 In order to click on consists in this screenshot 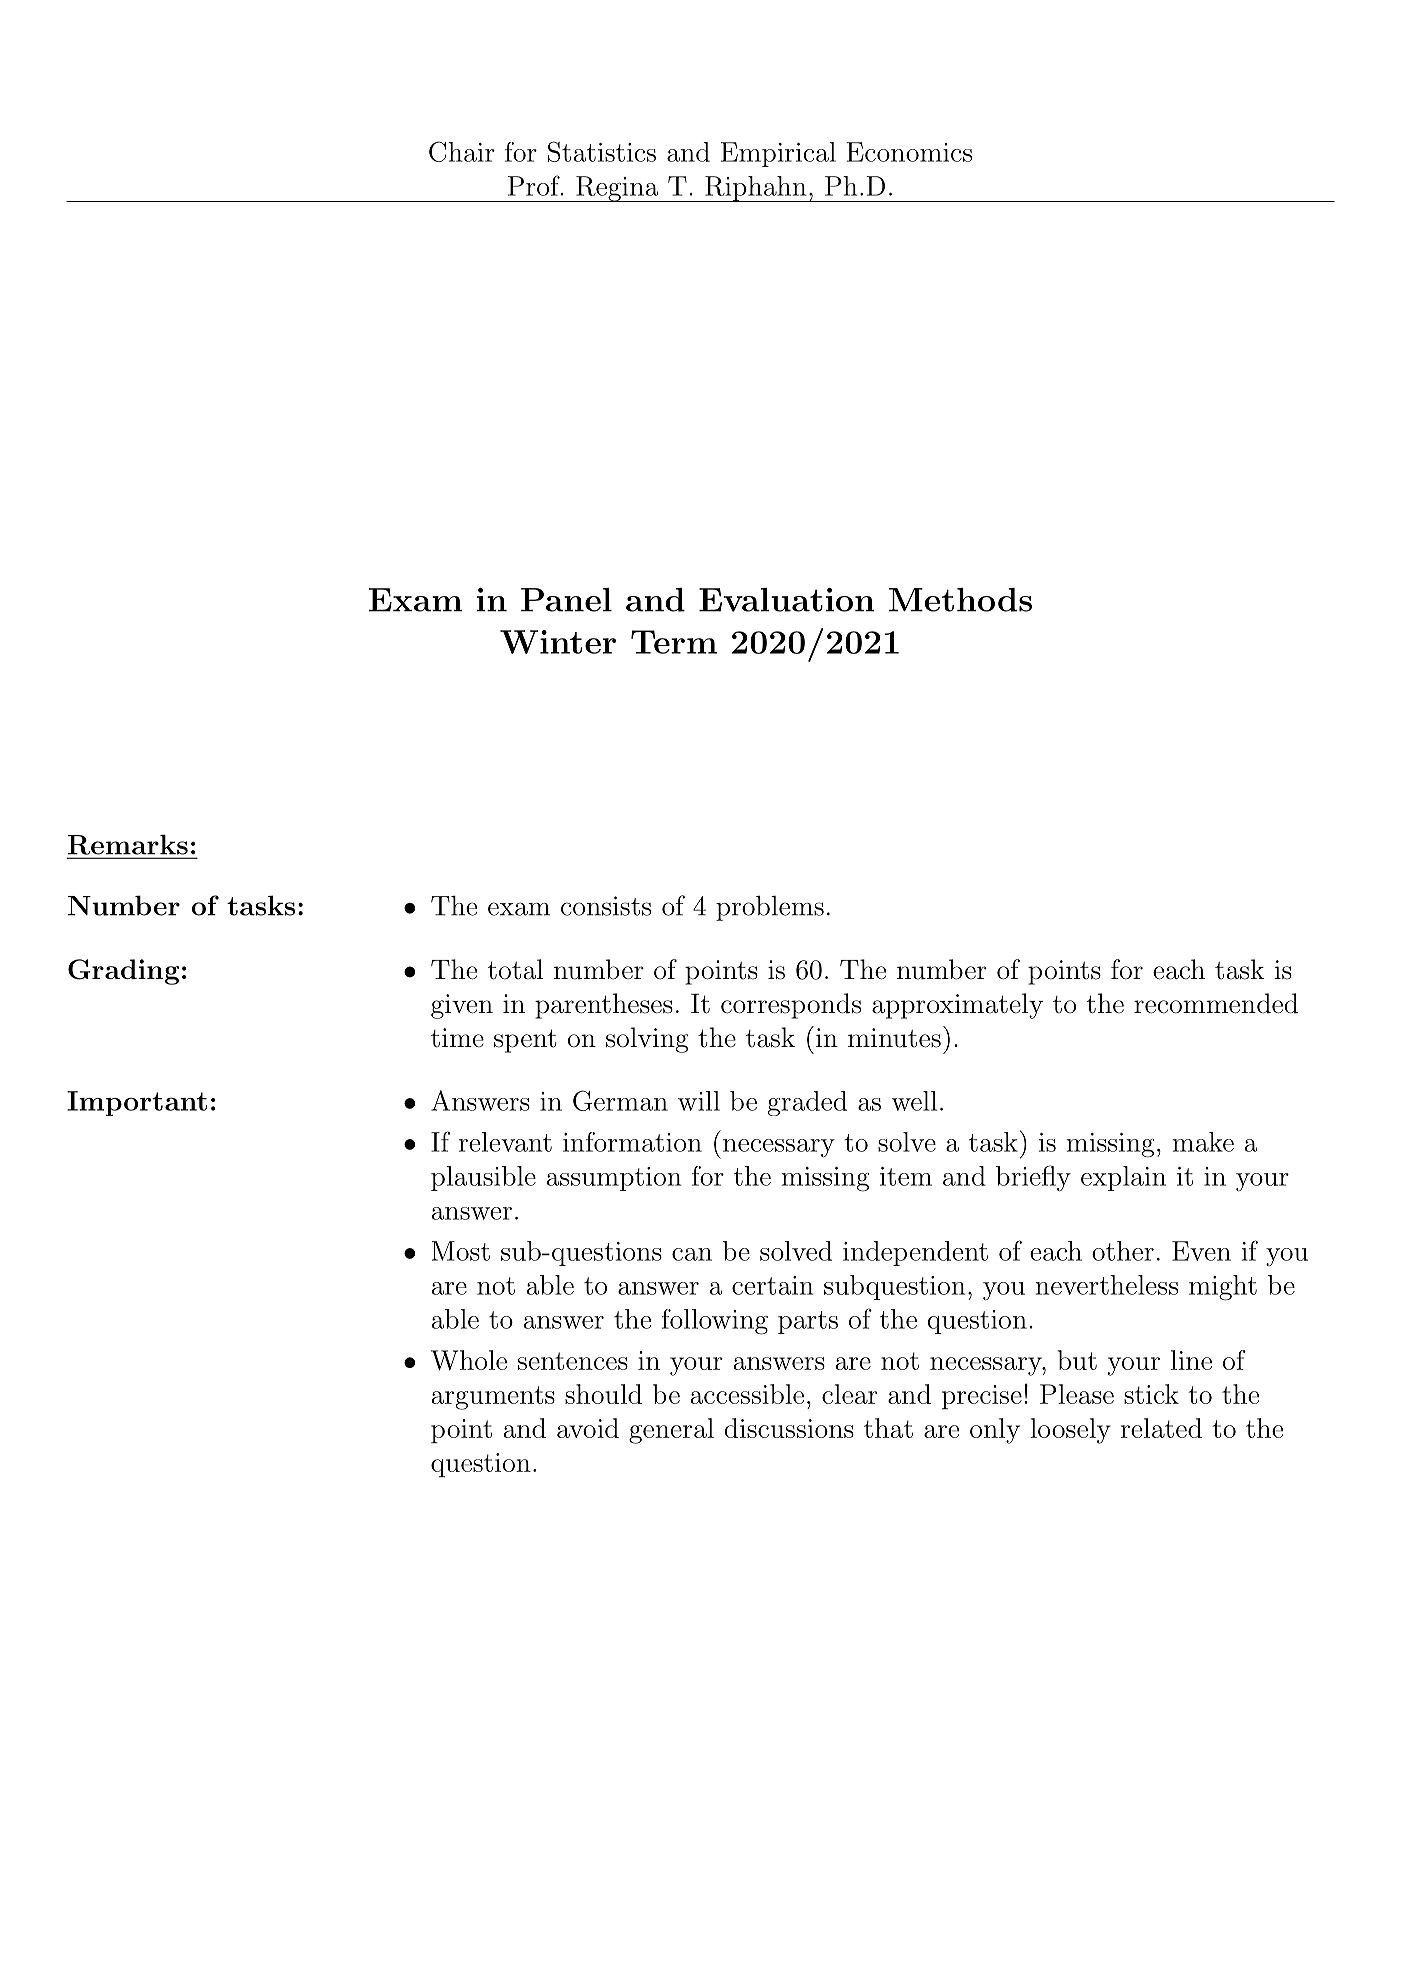, I will do `click(606, 906)`.
